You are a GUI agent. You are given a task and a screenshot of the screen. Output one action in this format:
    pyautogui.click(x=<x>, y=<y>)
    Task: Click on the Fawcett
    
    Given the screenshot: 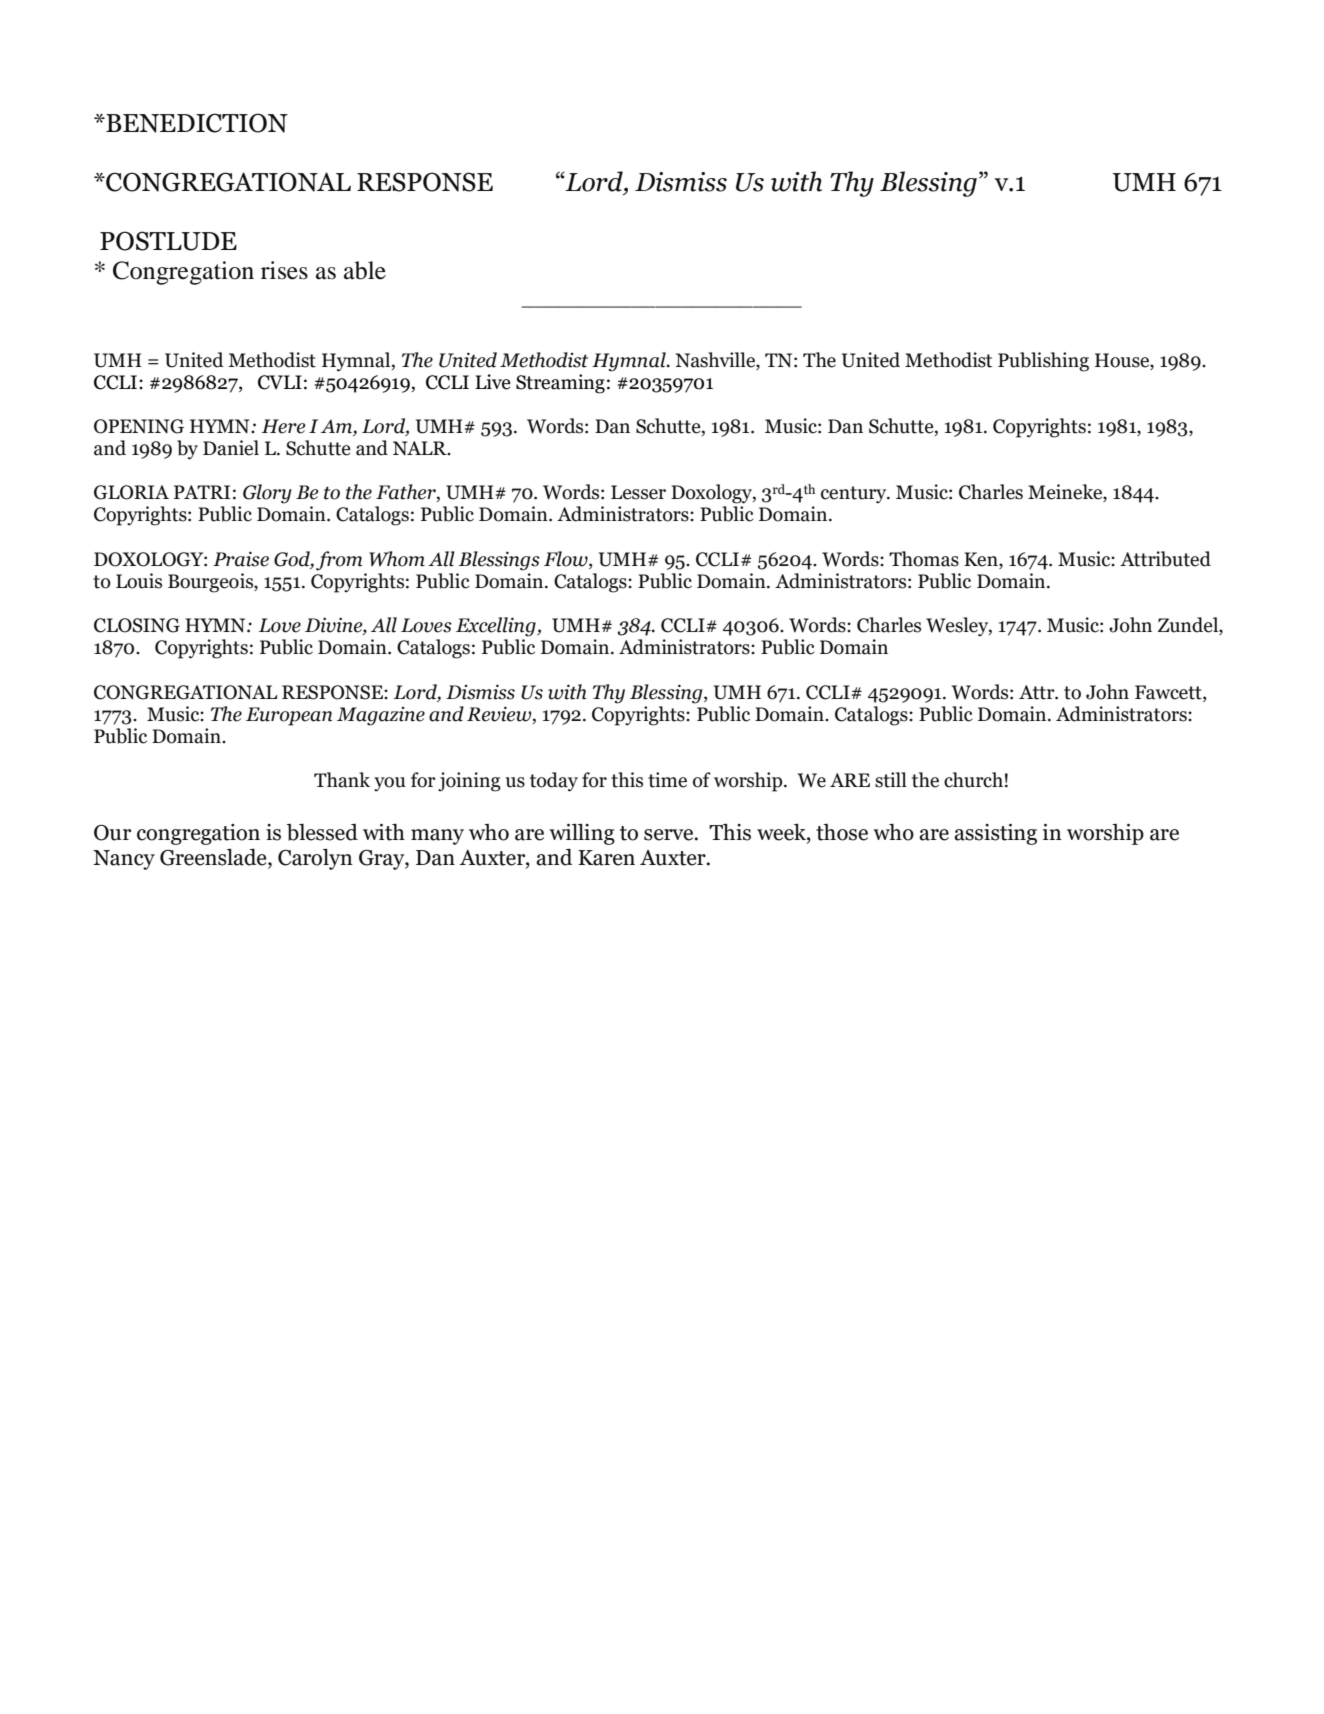 What is the action you would take?
    pyautogui.click(x=1169, y=692)
